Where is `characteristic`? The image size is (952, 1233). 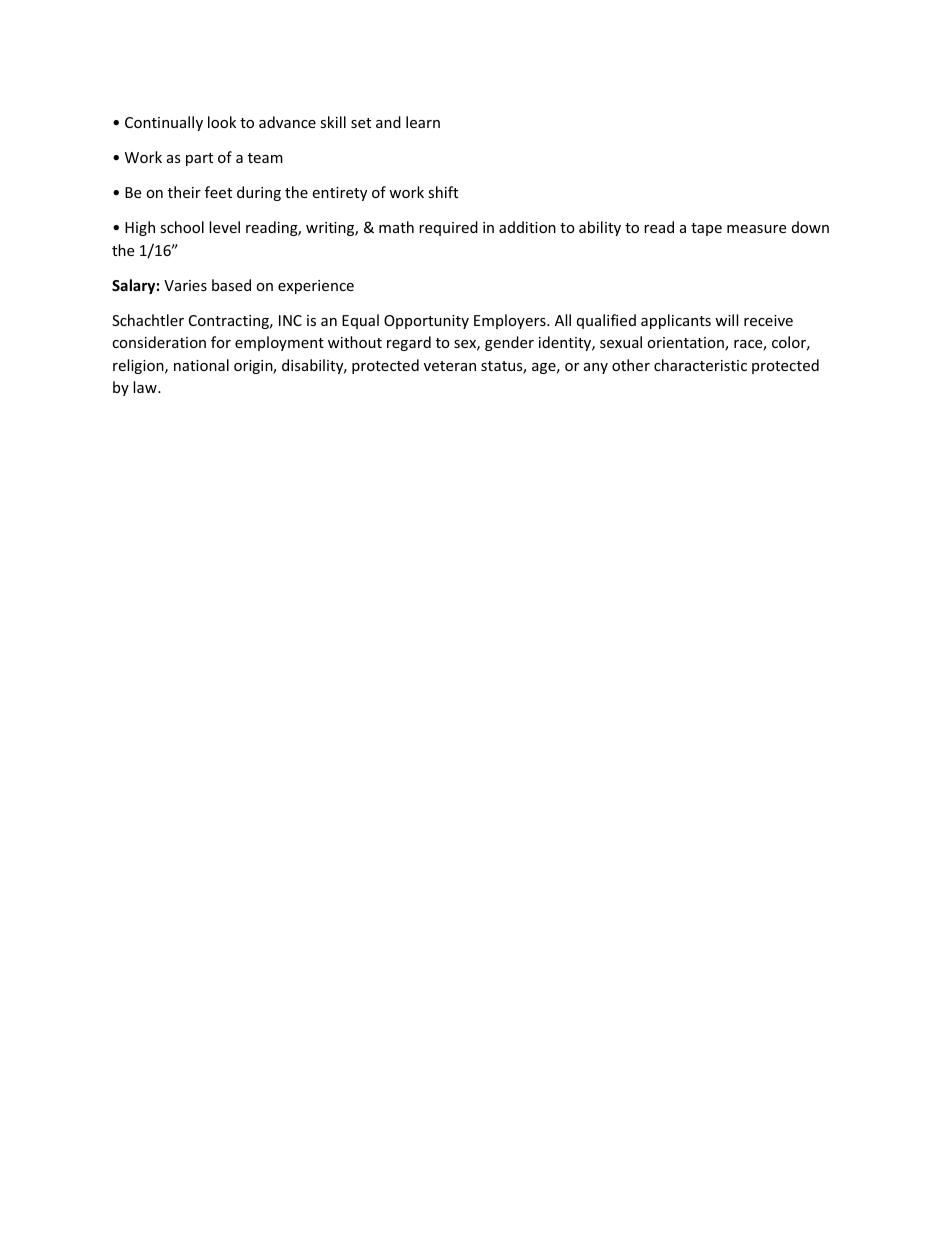
characteristic is located at coordinates (700, 365).
